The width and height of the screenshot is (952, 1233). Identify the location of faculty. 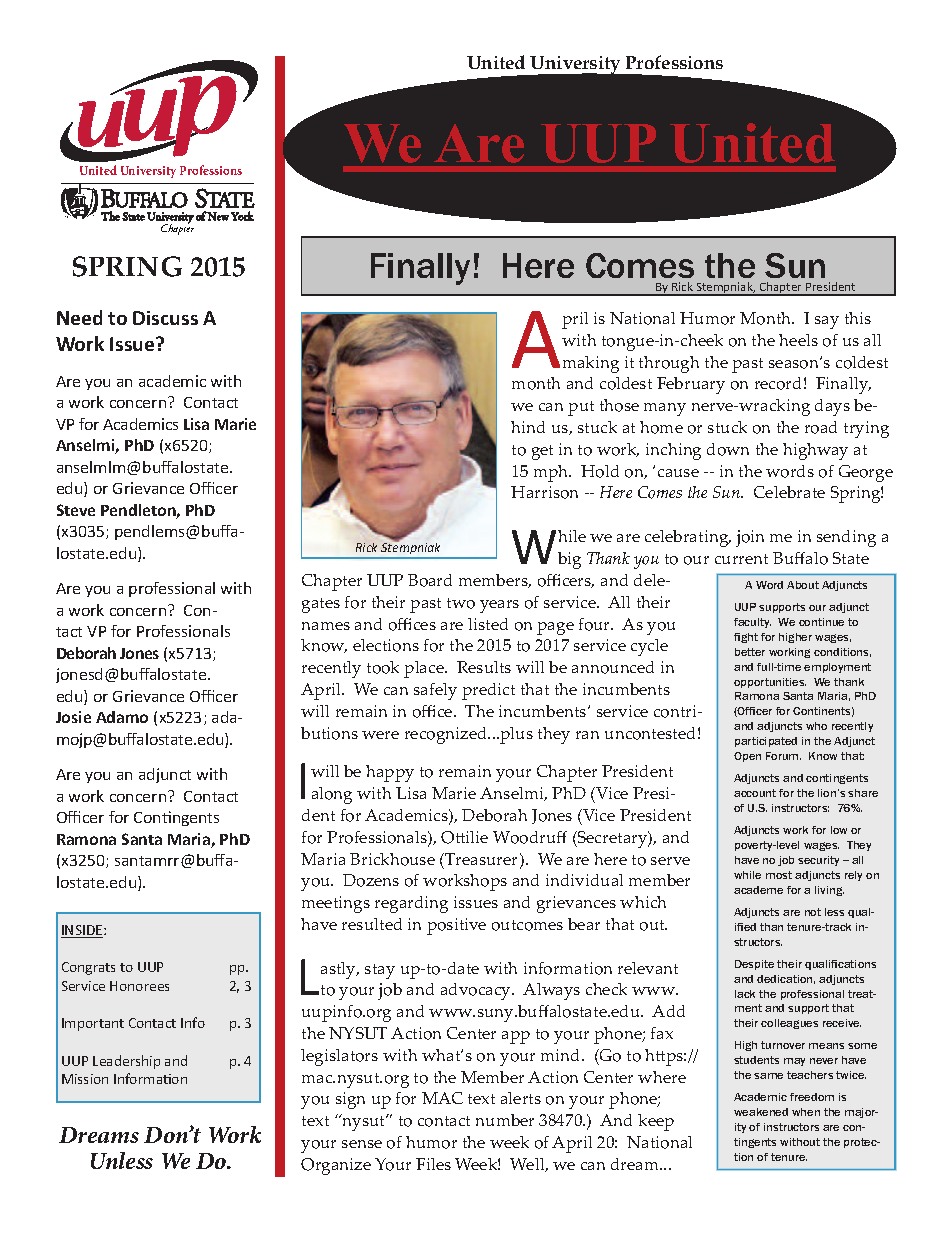
(752, 623).
